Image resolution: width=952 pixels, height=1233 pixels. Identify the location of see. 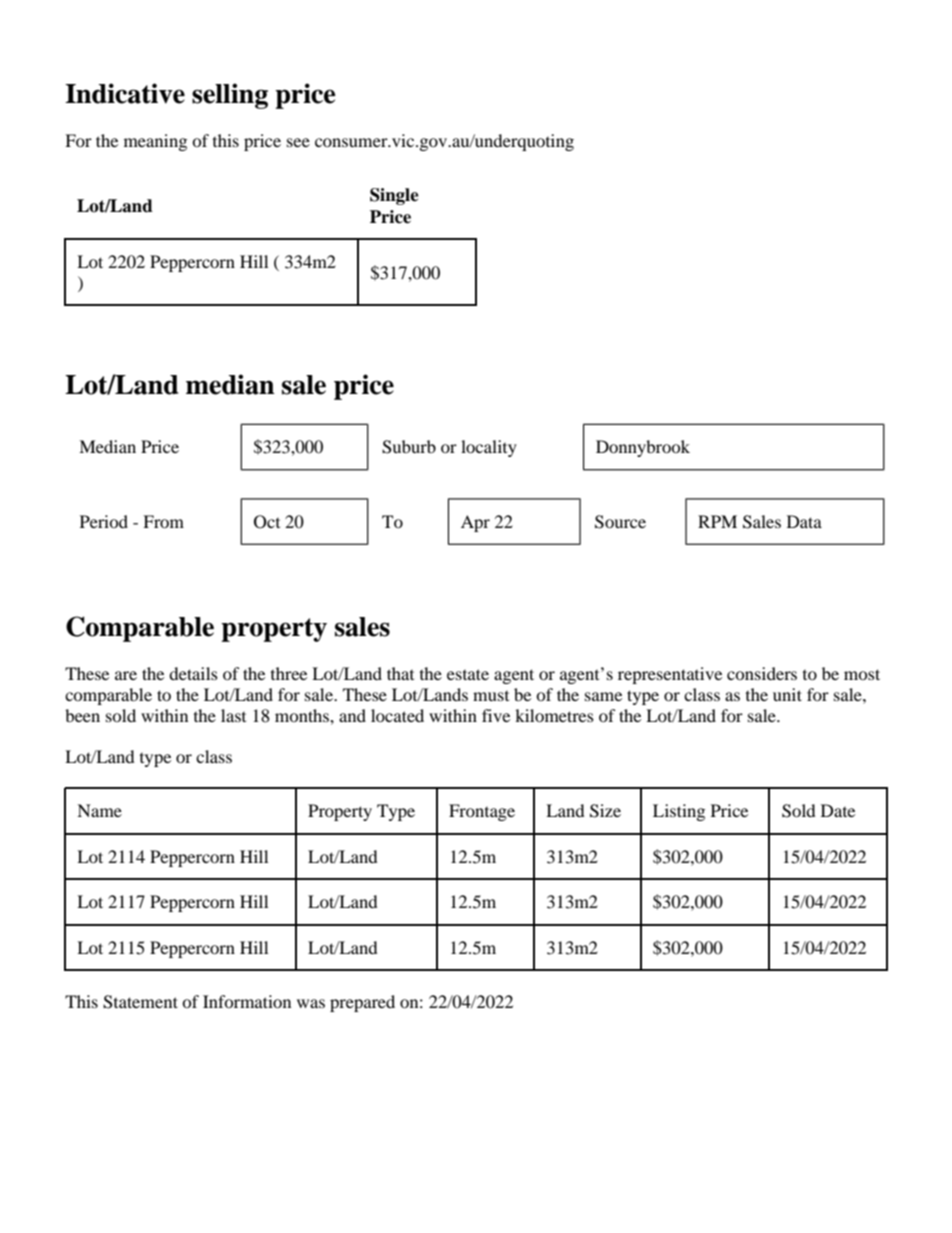
(298, 142).
